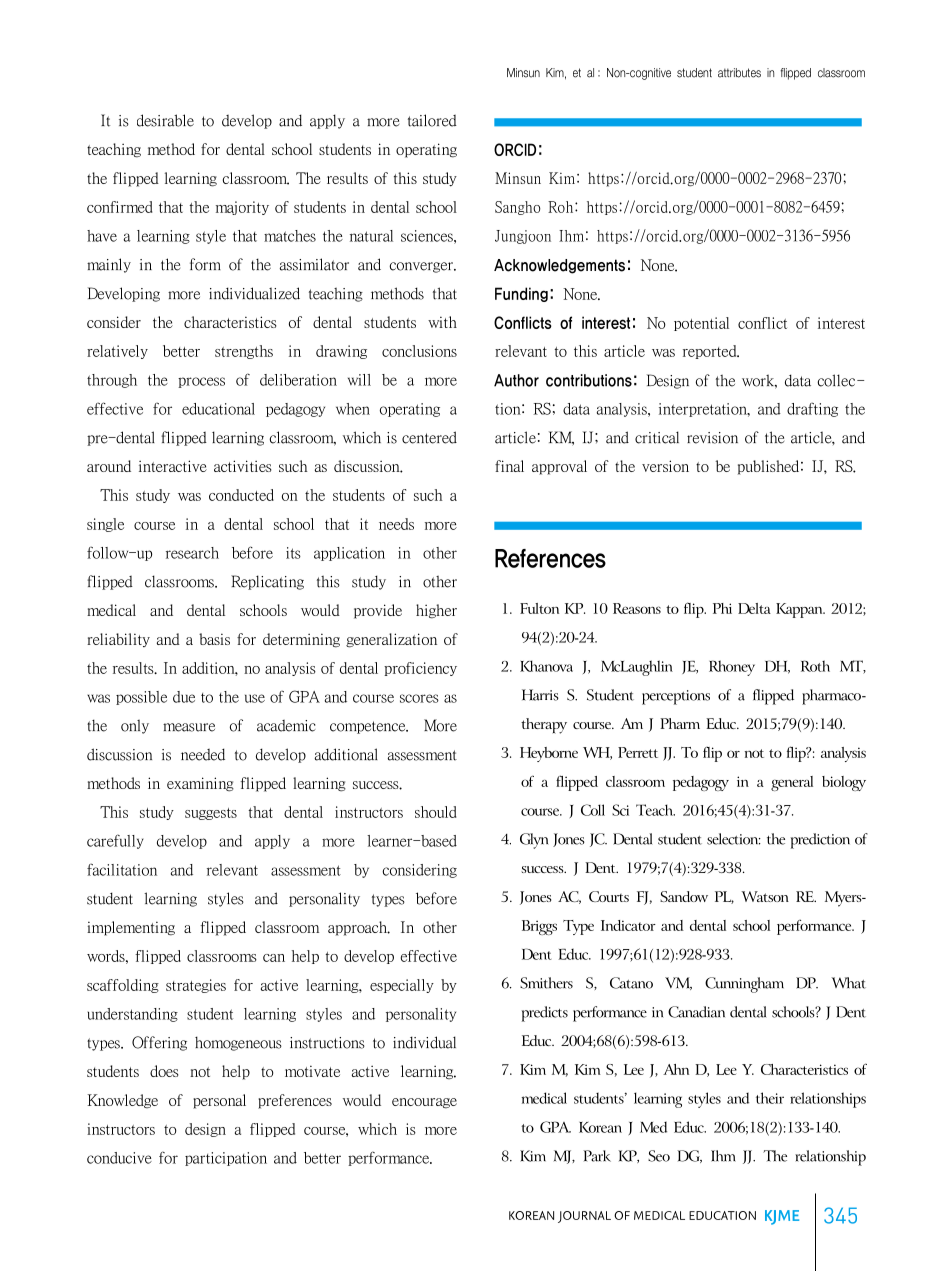 This page has width=952, height=1271. I want to click on process, so click(201, 382).
